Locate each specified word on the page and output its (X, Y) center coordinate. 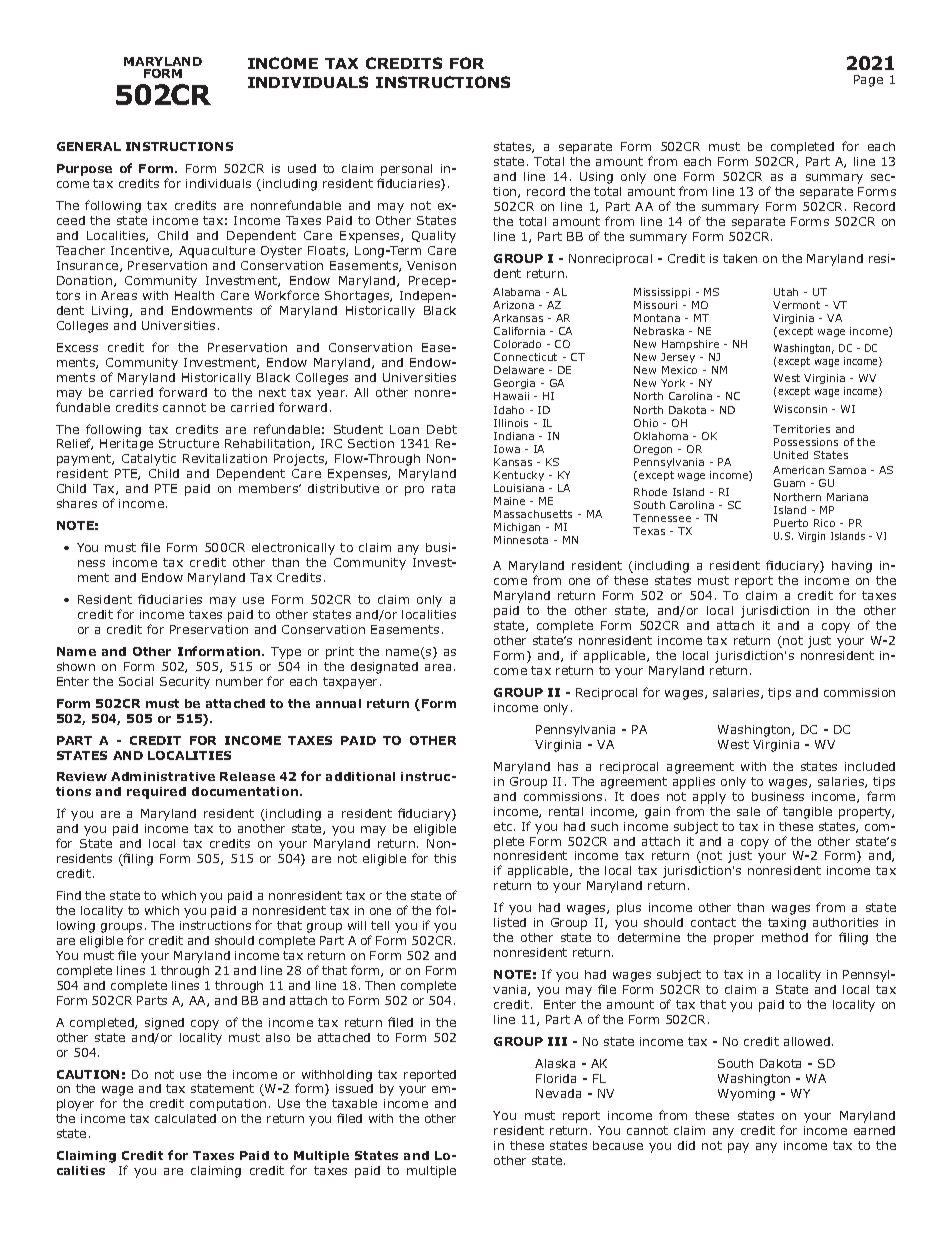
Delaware (519, 370)
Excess (77, 347)
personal (406, 171)
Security (185, 683)
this (445, 858)
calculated (185, 1118)
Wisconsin (800, 409)
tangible (807, 813)
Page (868, 81)
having (852, 567)
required (156, 793)
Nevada (558, 1093)
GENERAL (89, 146)
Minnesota (521, 540)
